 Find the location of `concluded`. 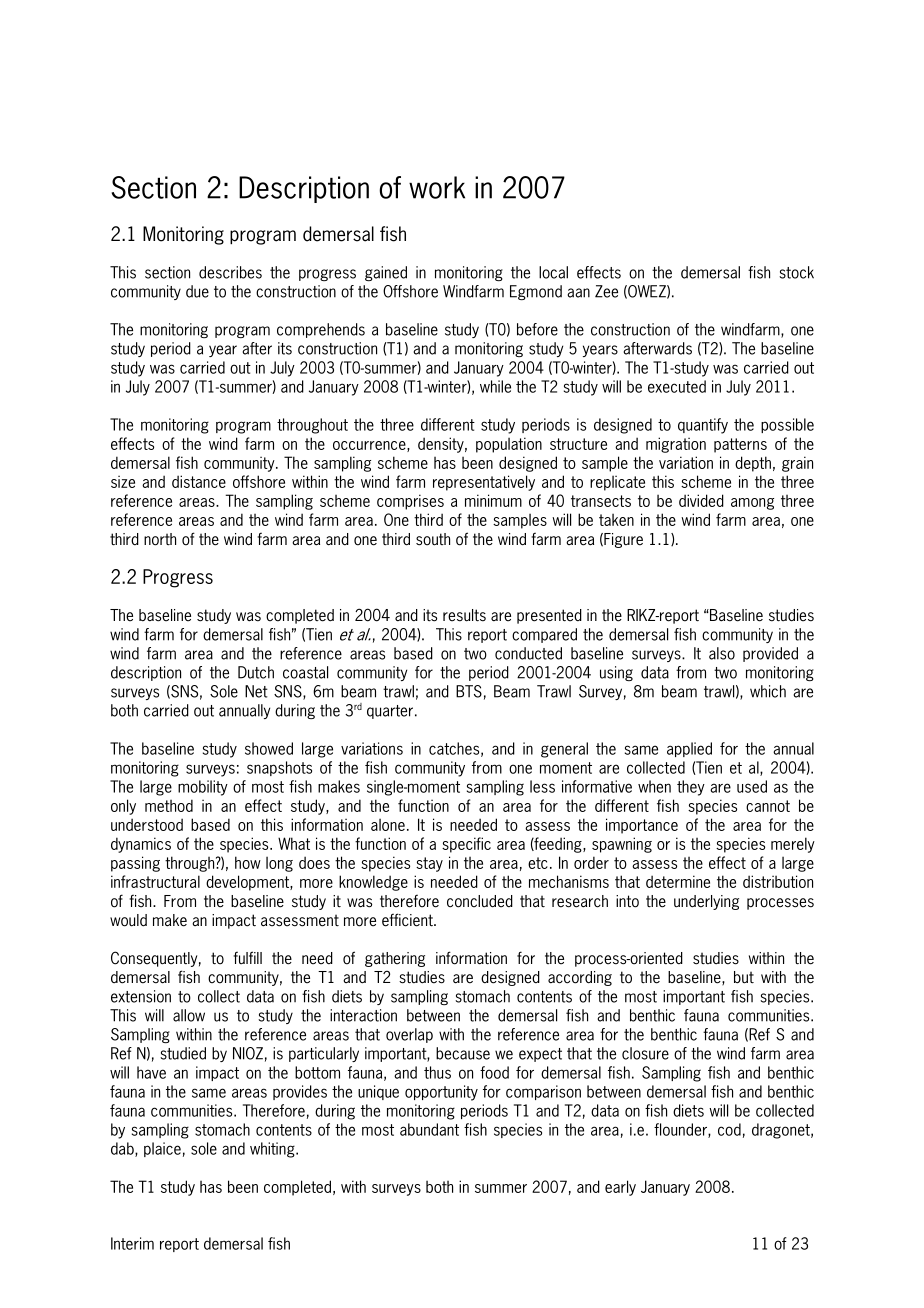

concluded is located at coordinates (480, 901).
